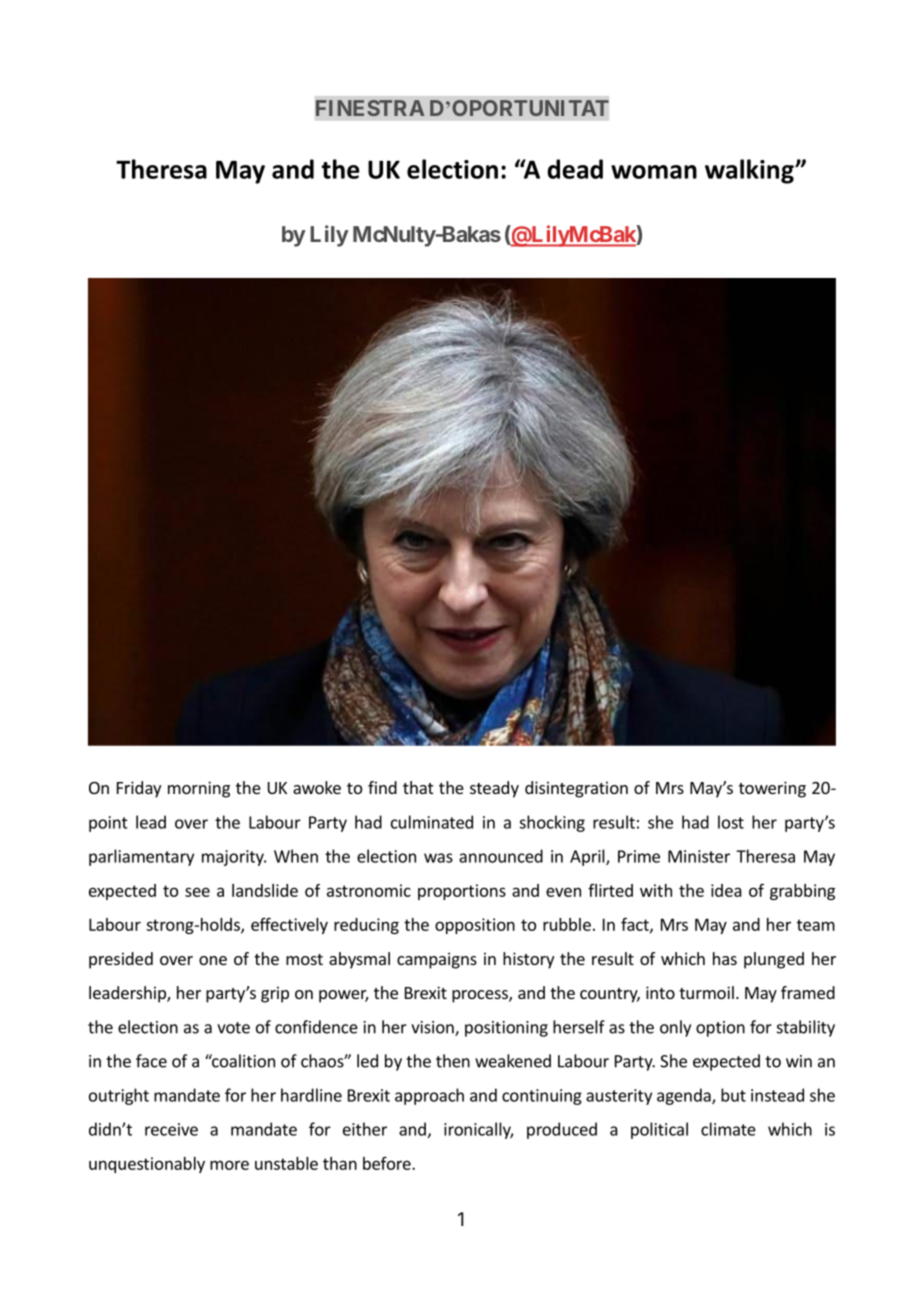 Image resolution: width=924 pixels, height=1308 pixels. I want to click on walking, so click(750, 171).
